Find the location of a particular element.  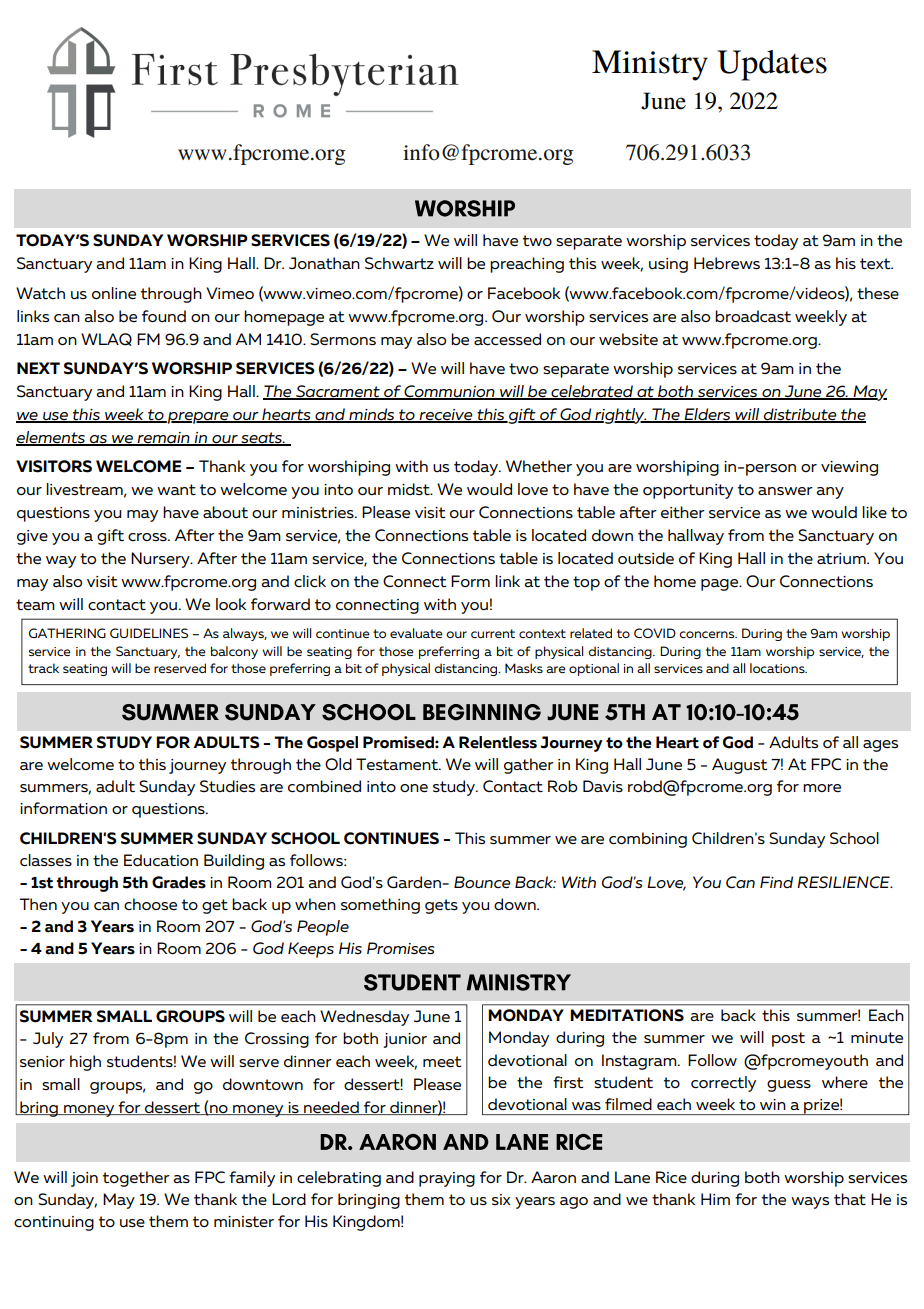

praying is located at coordinates (447, 1179).
